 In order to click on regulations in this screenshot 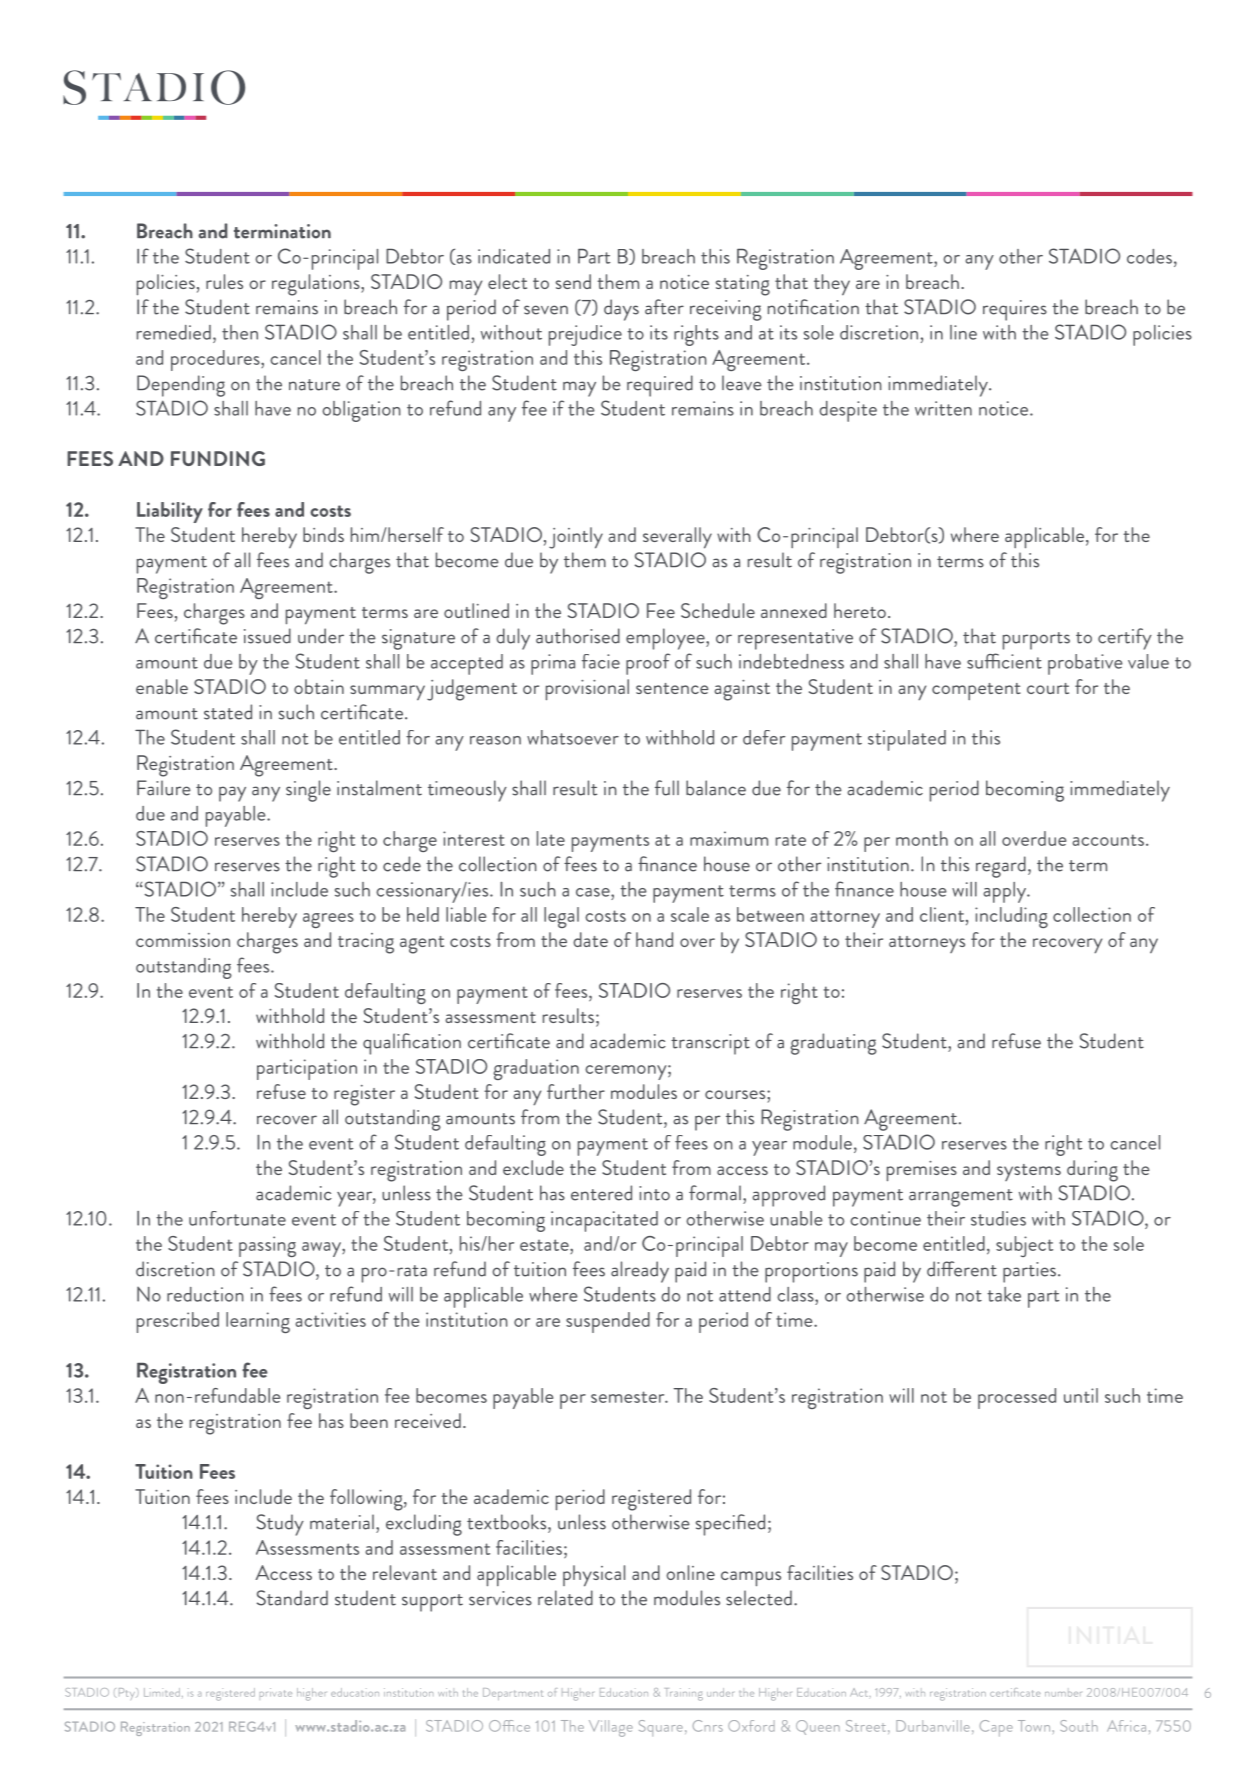, I will do `click(317, 285)`.
